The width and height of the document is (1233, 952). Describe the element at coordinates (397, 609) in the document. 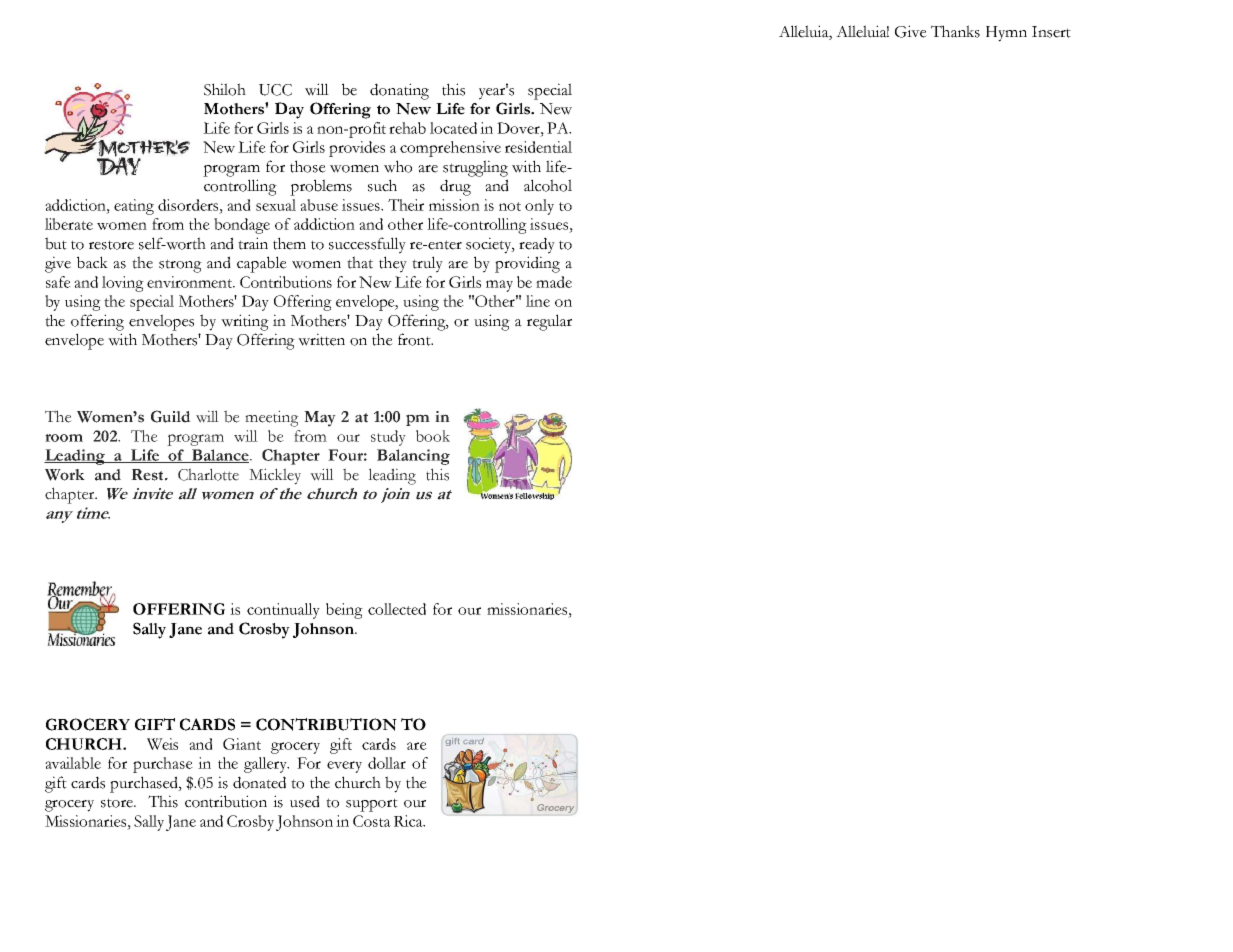

I see `collected` at that location.
